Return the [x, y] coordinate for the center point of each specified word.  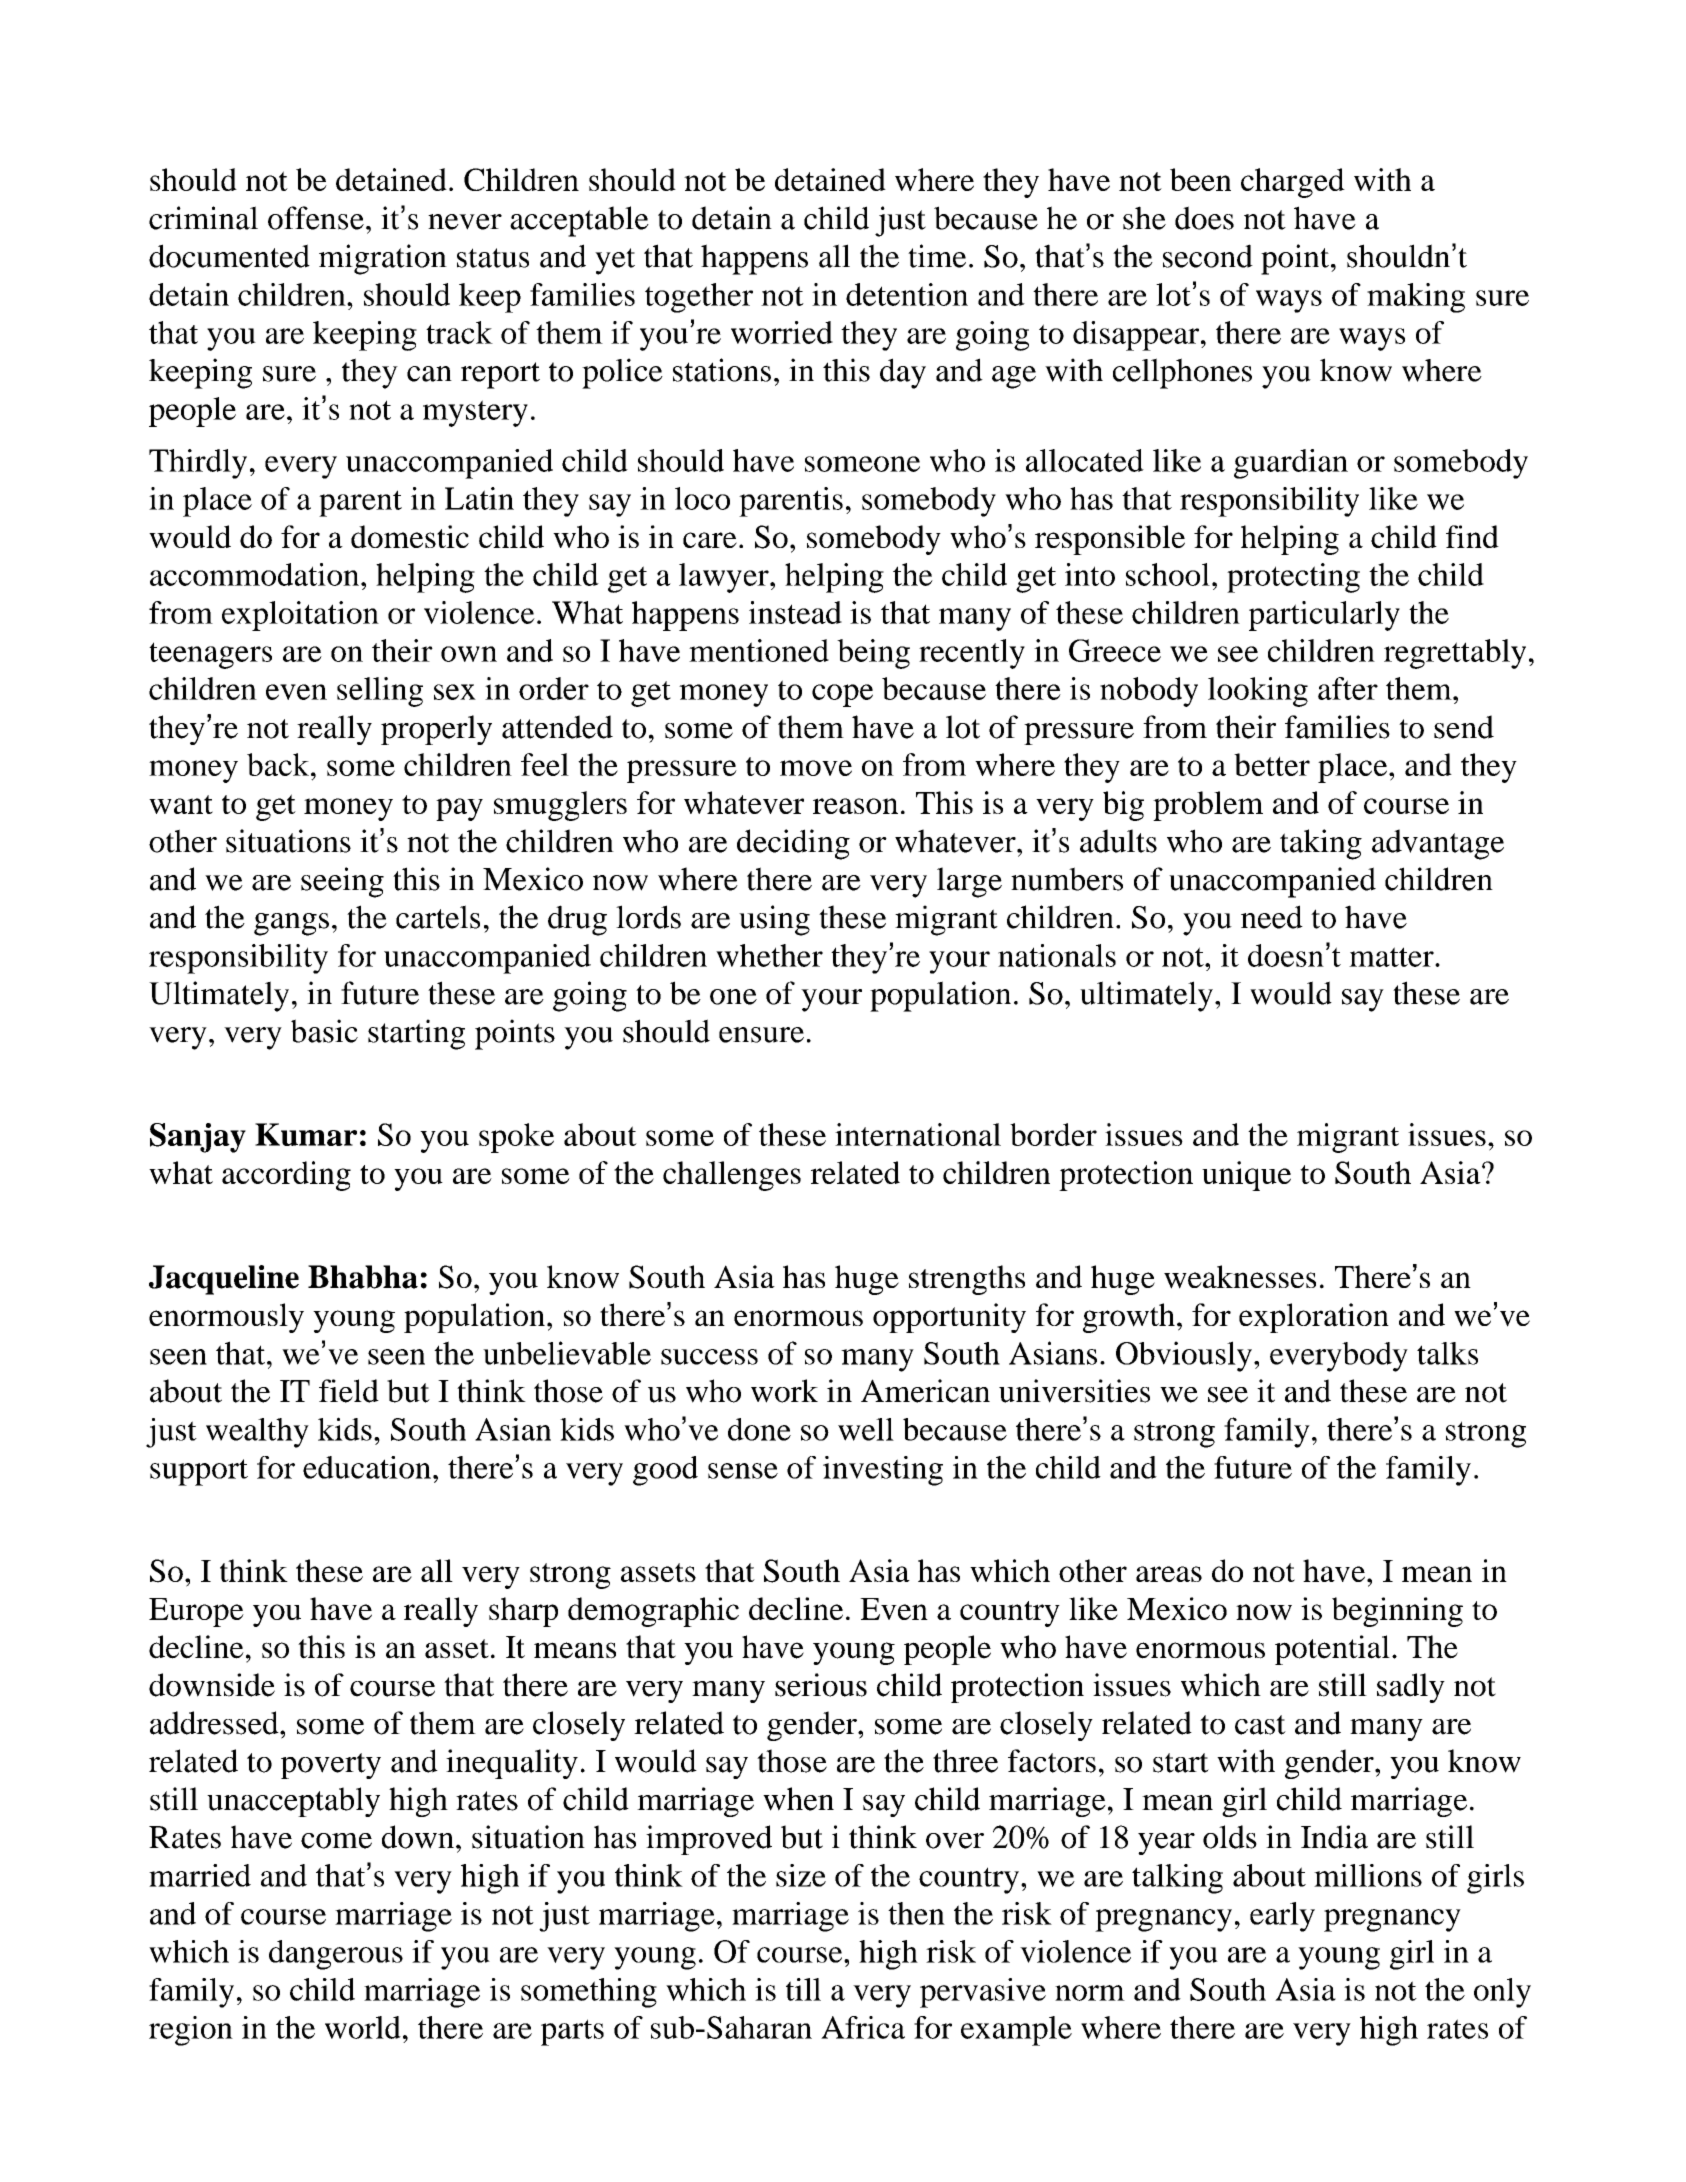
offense [316, 218]
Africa [863, 2027]
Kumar [306, 1134]
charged [1293, 183]
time [937, 256]
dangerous [336, 1955]
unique [1246, 1176]
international [918, 1134]
